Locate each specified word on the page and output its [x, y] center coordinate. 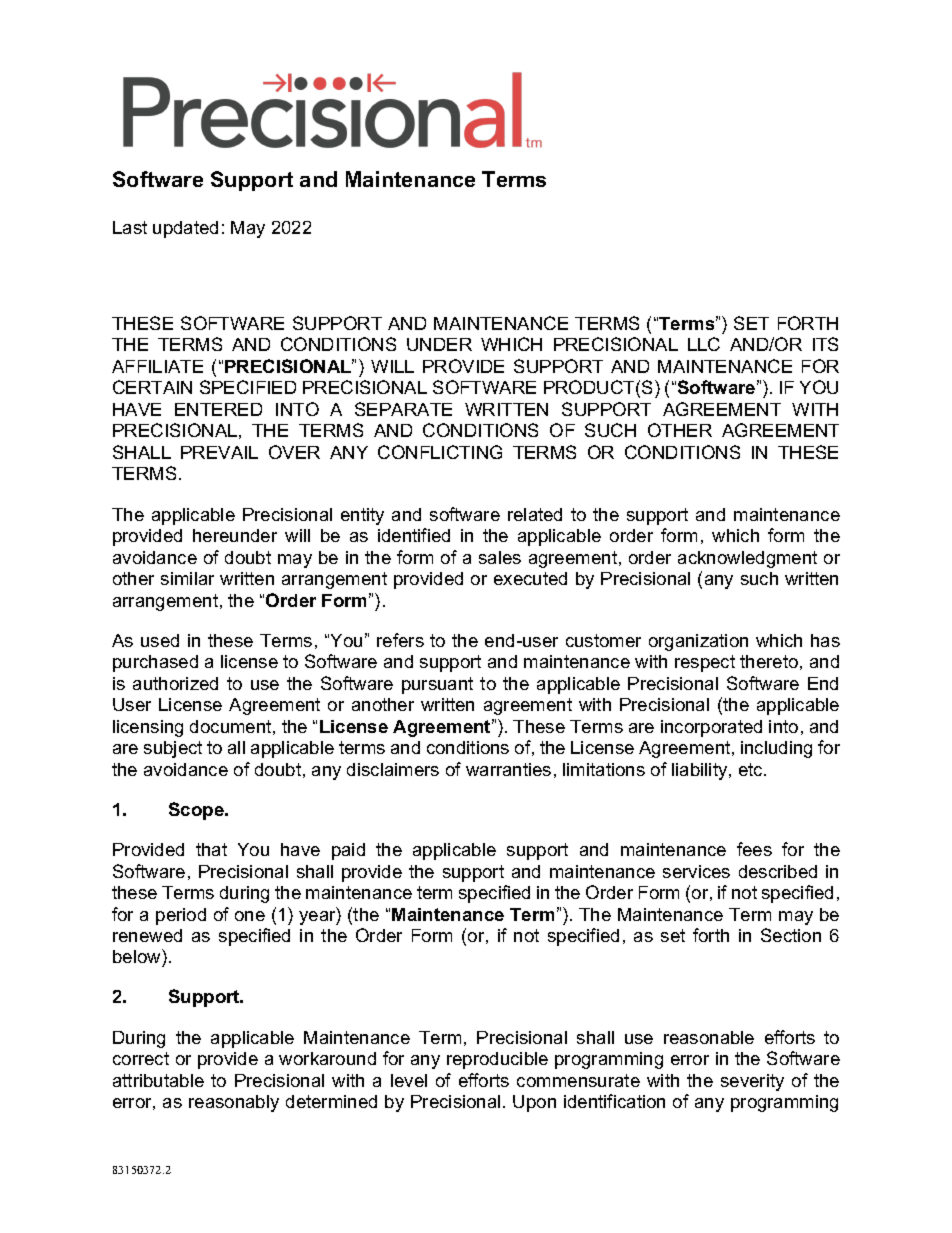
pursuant [437, 685]
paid [348, 851]
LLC [704, 344]
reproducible [497, 1060]
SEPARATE [403, 409]
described [778, 871]
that [211, 849]
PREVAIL [219, 452]
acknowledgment [747, 559]
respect [705, 663]
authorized [175, 683]
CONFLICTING [440, 452]
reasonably [234, 1103]
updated [185, 229]
